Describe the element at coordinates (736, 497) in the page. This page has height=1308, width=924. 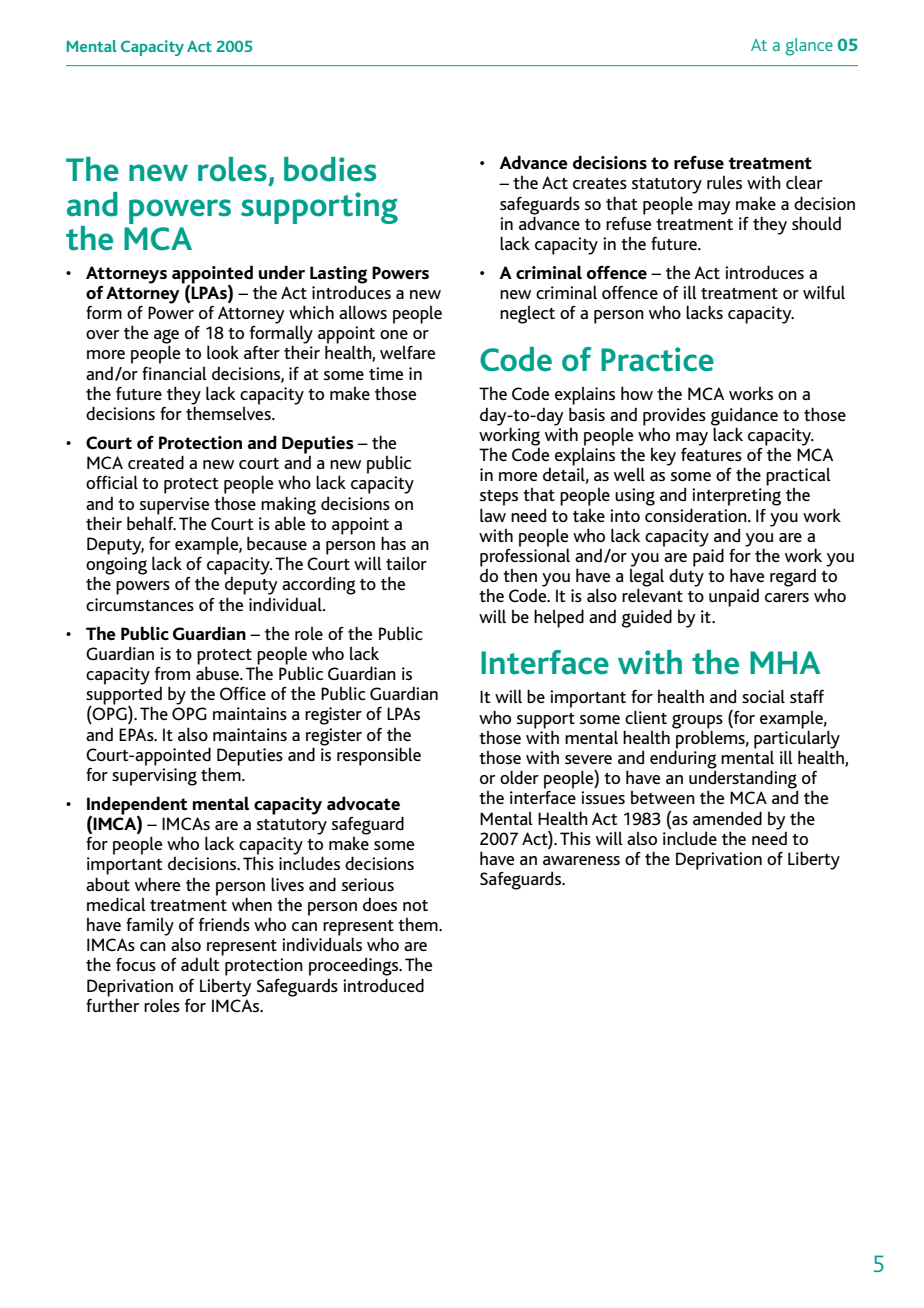
I see `interpreting` at that location.
